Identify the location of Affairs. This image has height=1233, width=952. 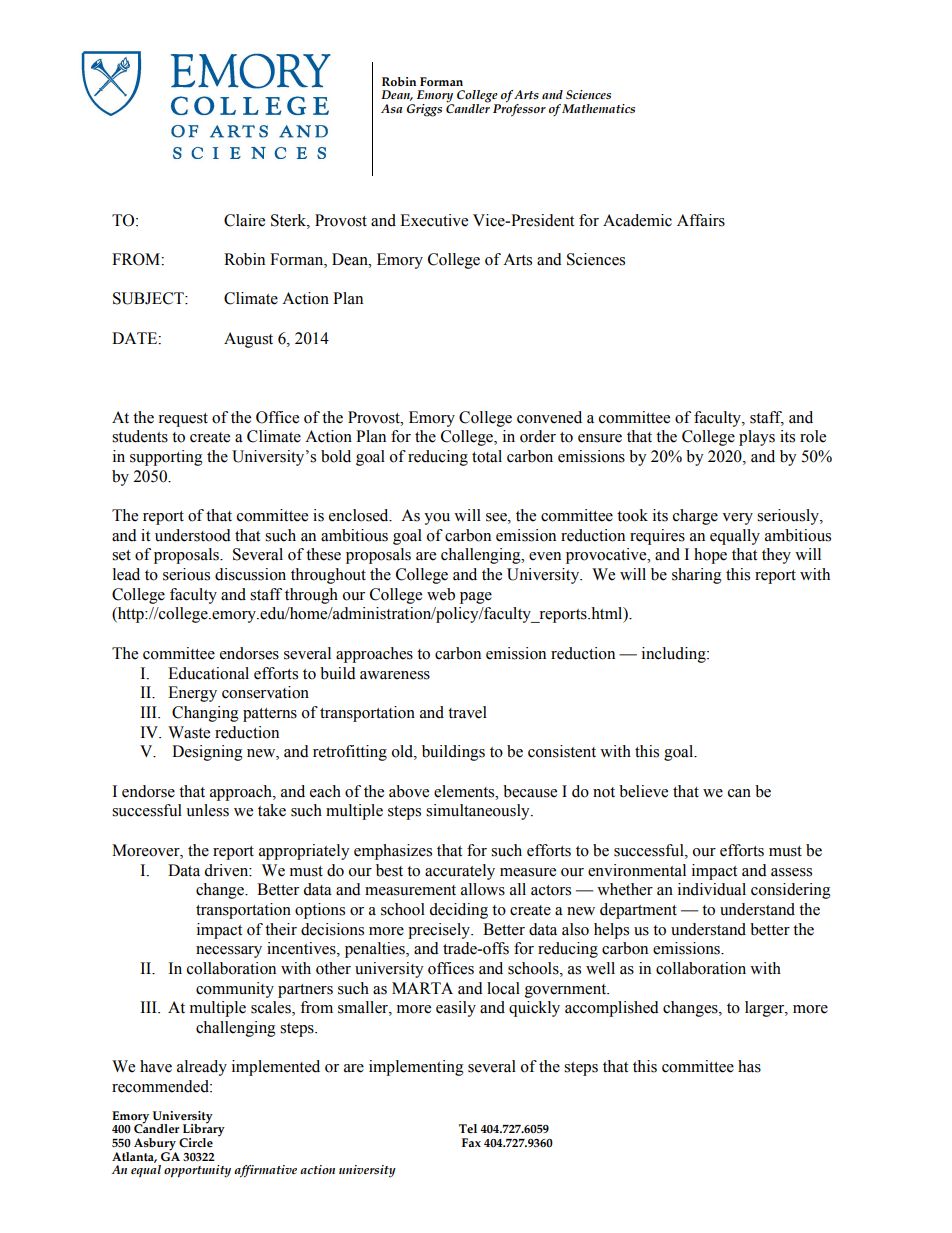
(701, 220).
